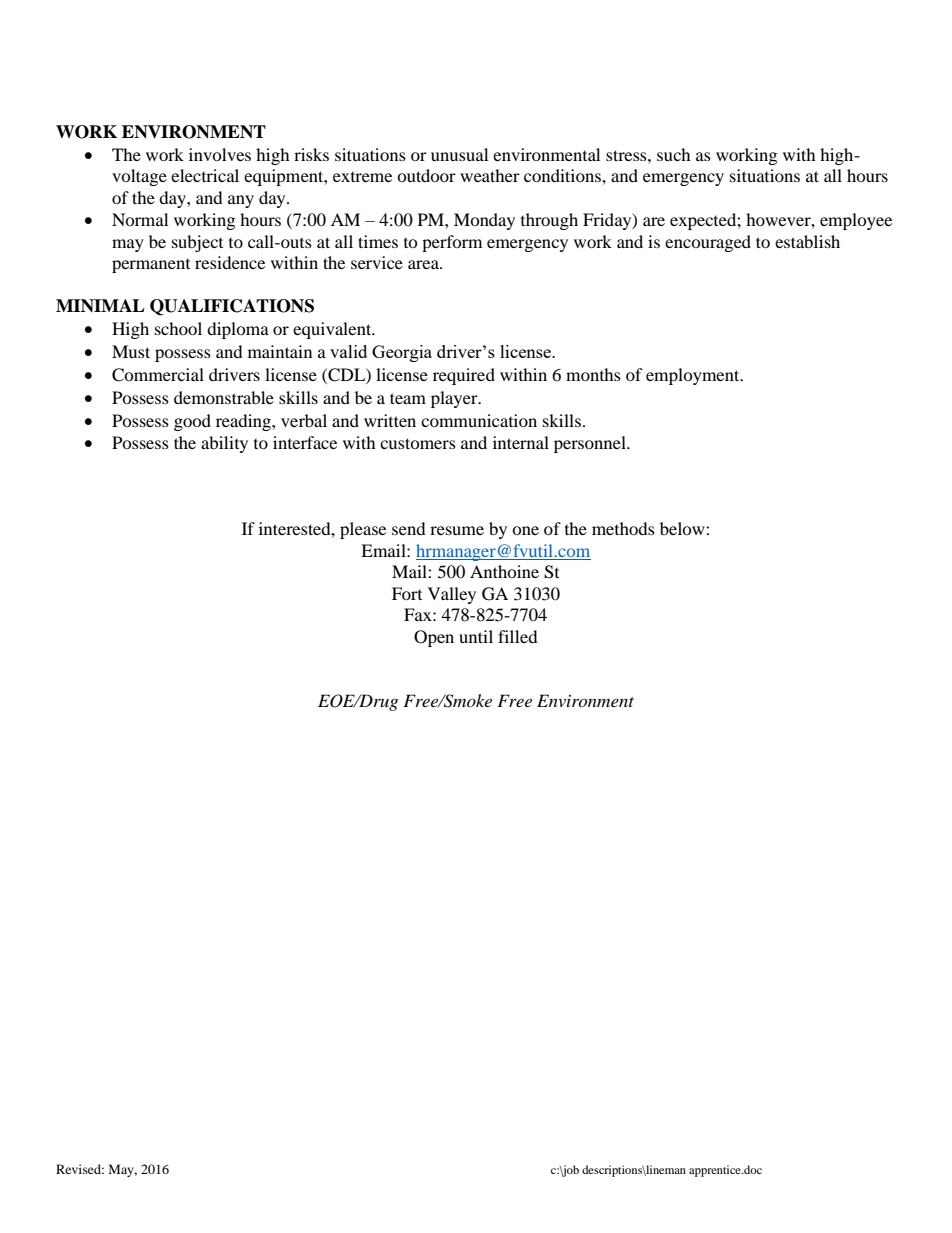  I want to click on Fort, so click(407, 593).
